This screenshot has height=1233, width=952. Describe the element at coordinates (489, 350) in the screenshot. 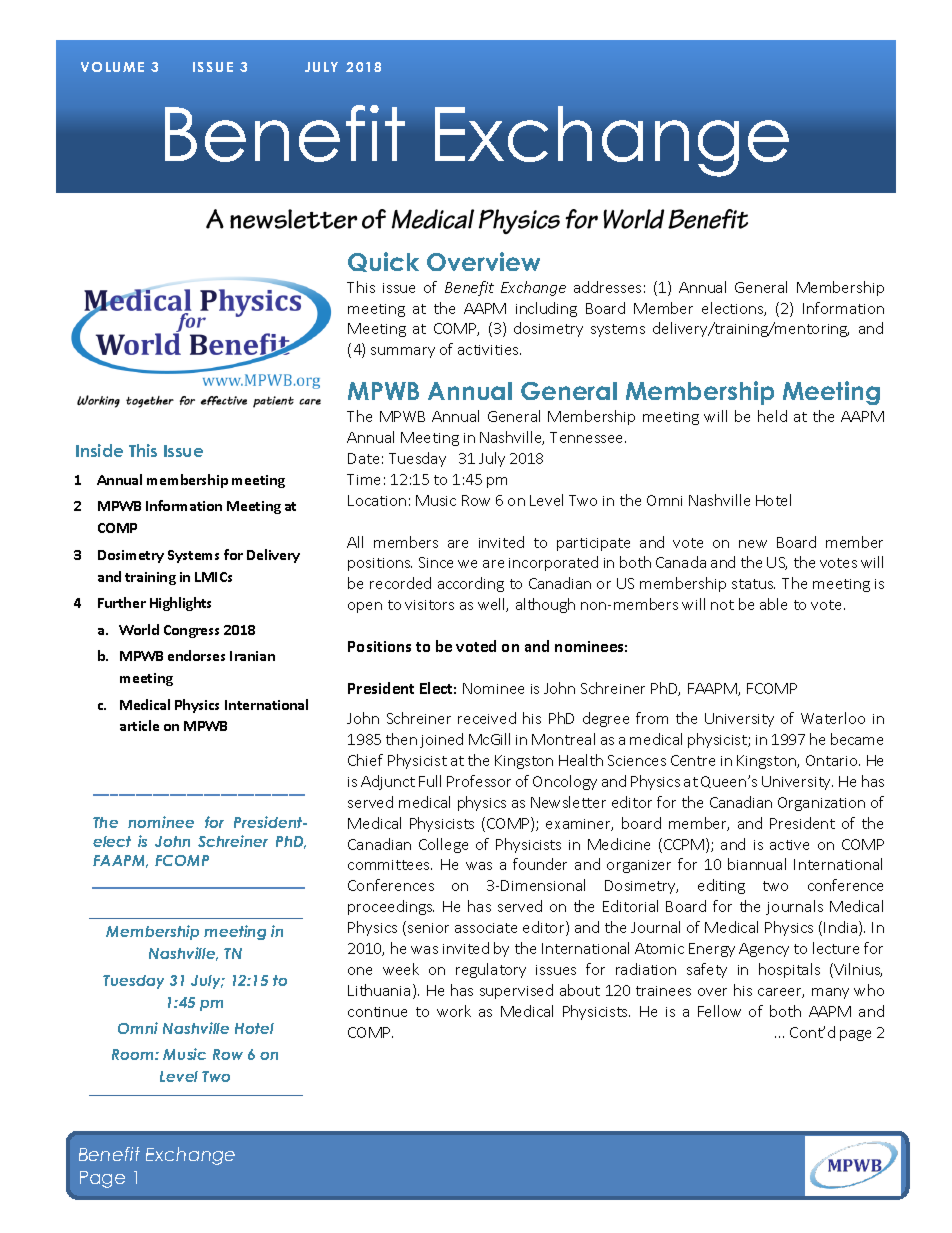

I see `activities` at that location.
